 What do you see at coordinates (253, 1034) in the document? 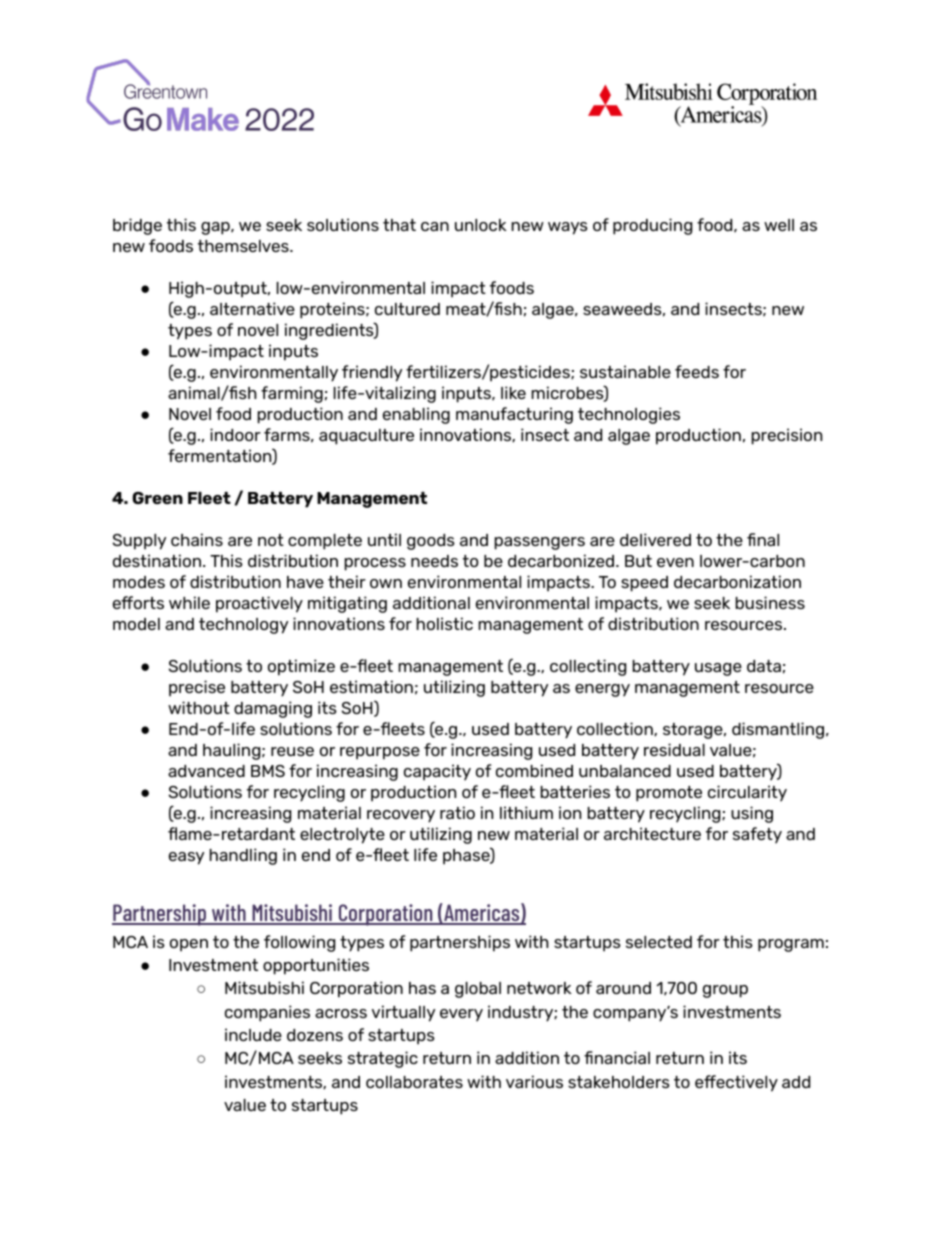
I see `include` at bounding box center [253, 1034].
